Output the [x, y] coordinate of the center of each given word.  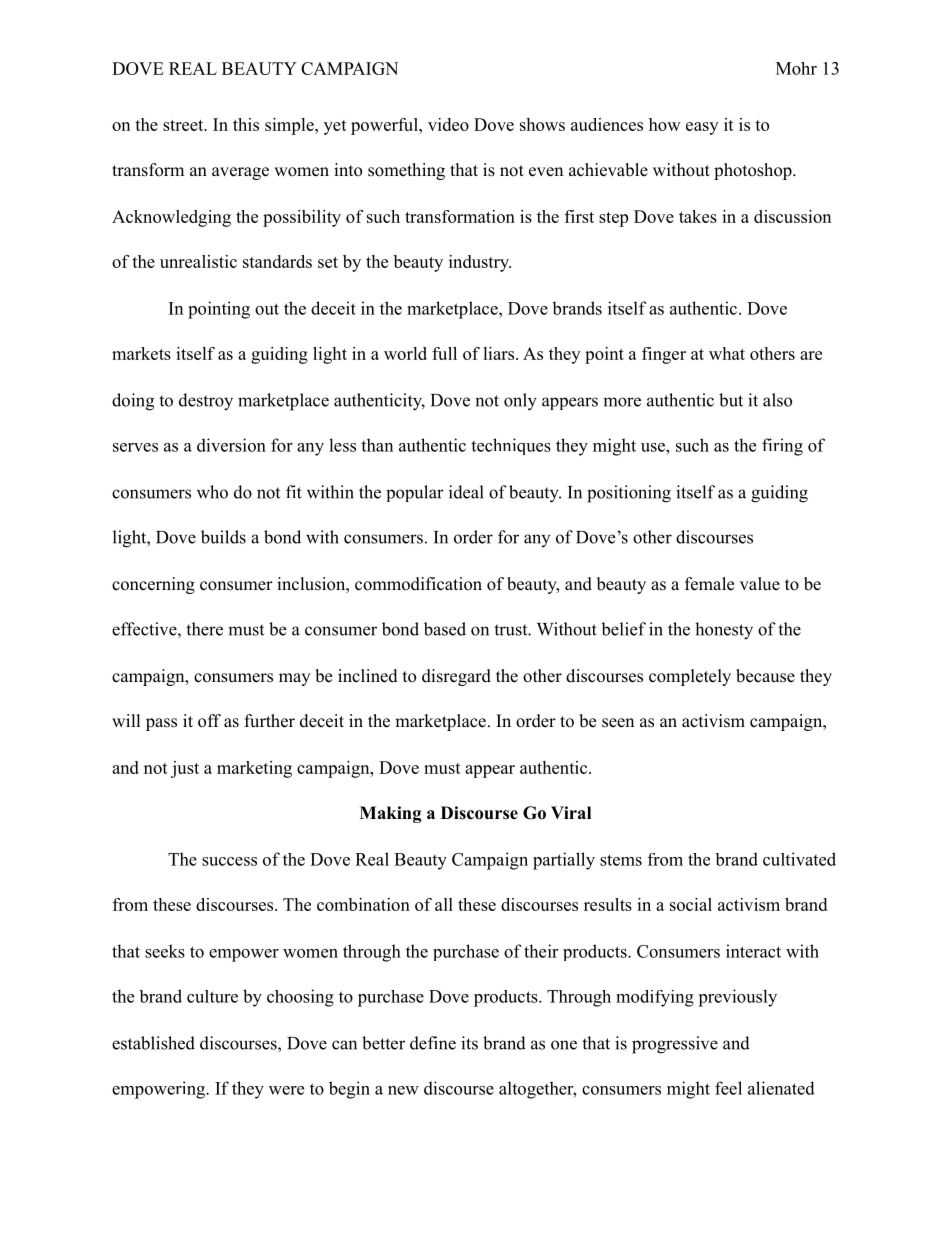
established [153, 1043]
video [448, 124]
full [444, 353]
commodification [418, 584]
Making [391, 814]
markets [141, 353]
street [184, 125]
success [229, 861]
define [433, 1043]
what [727, 353]
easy [702, 128]
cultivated [799, 859]
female [709, 584]
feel [728, 1088]
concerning [153, 585]
